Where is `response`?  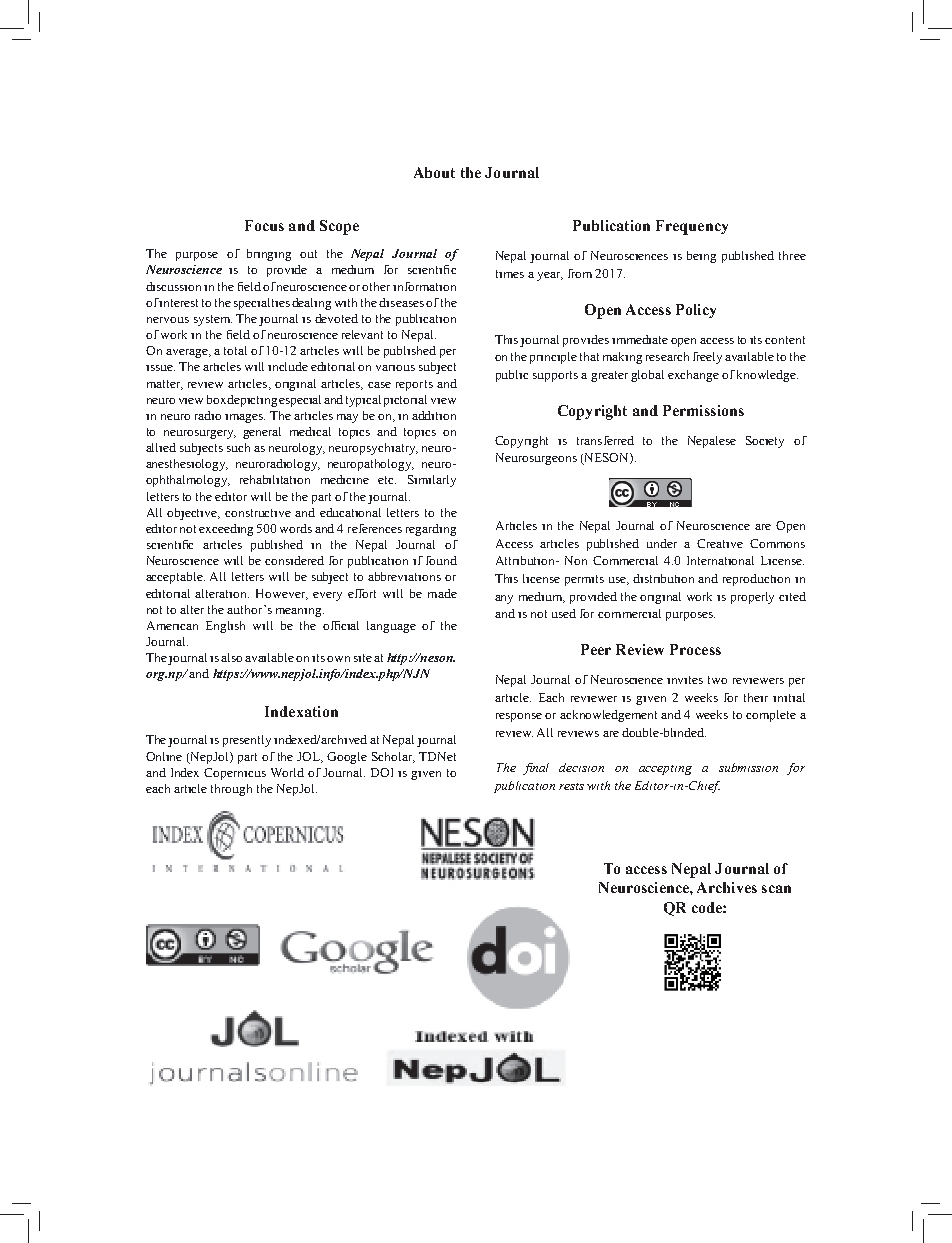
response is located at coordinates (519, 717).
